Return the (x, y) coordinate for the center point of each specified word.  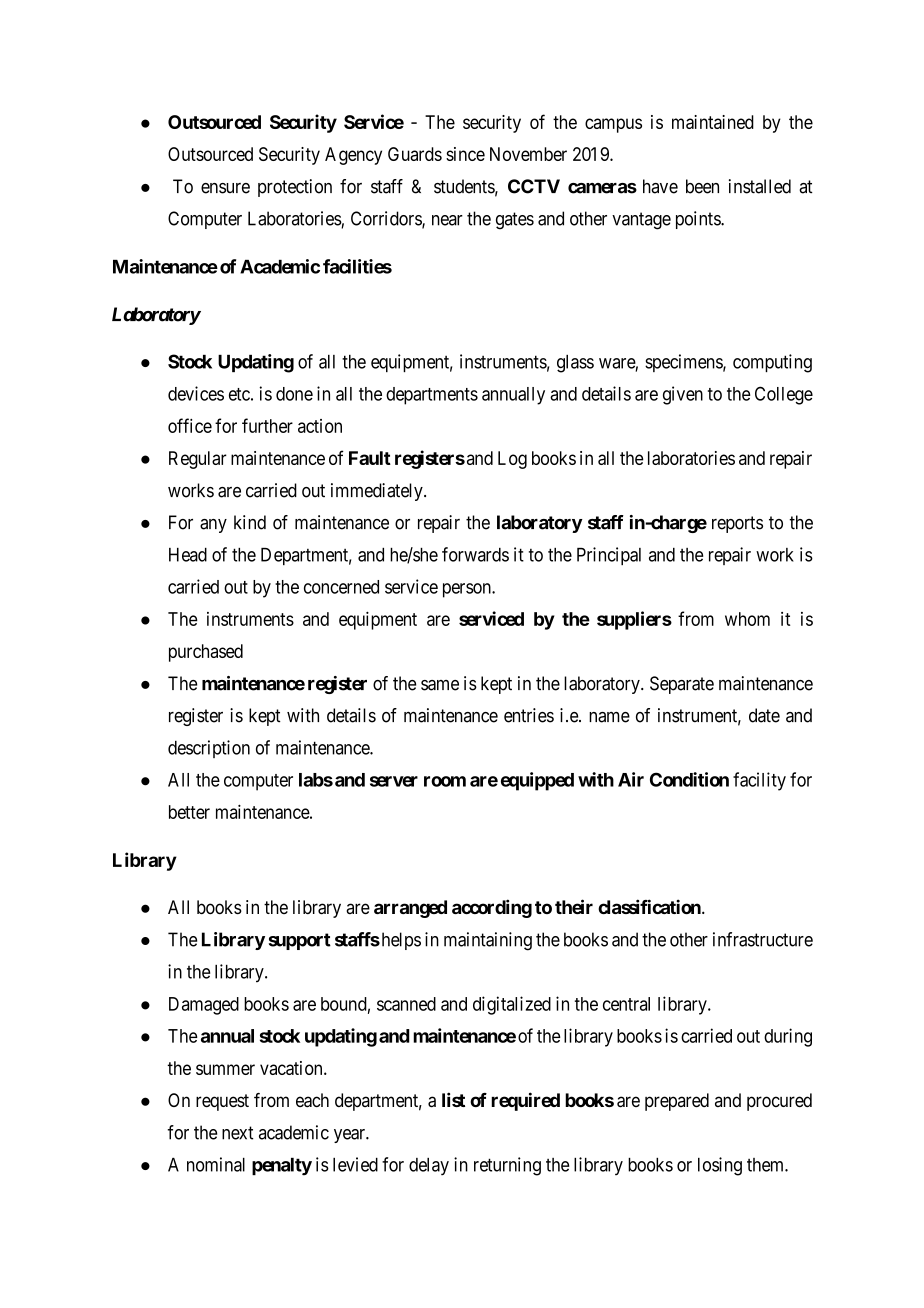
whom (747, 619)
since (465, 154)
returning (507, 1166)
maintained (713, 122)
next (237, 1133)
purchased (206, 653)
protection (295, 188)
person (468, 590)
